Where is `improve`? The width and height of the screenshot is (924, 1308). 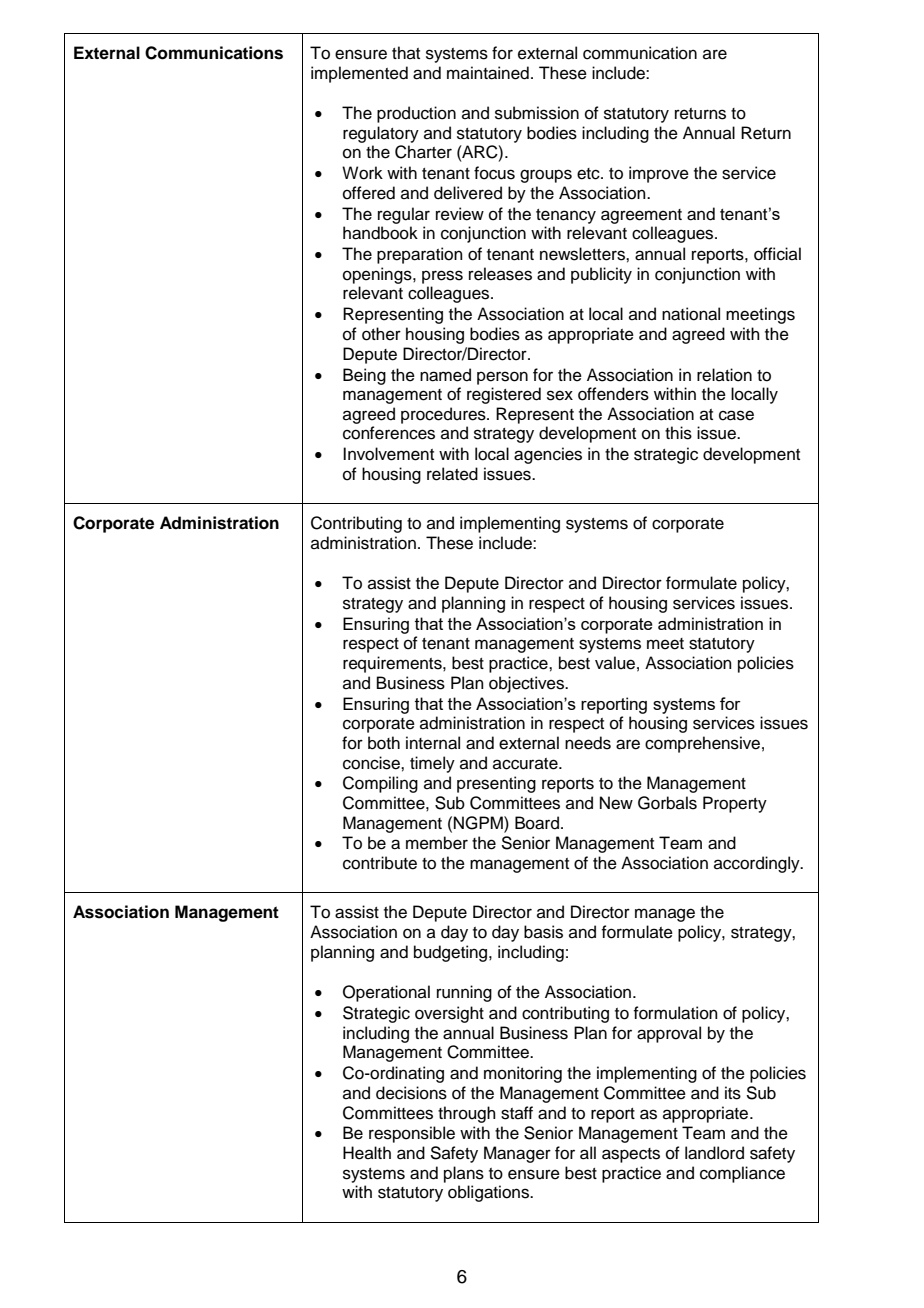 improve is located at coordinates (659, 174).
